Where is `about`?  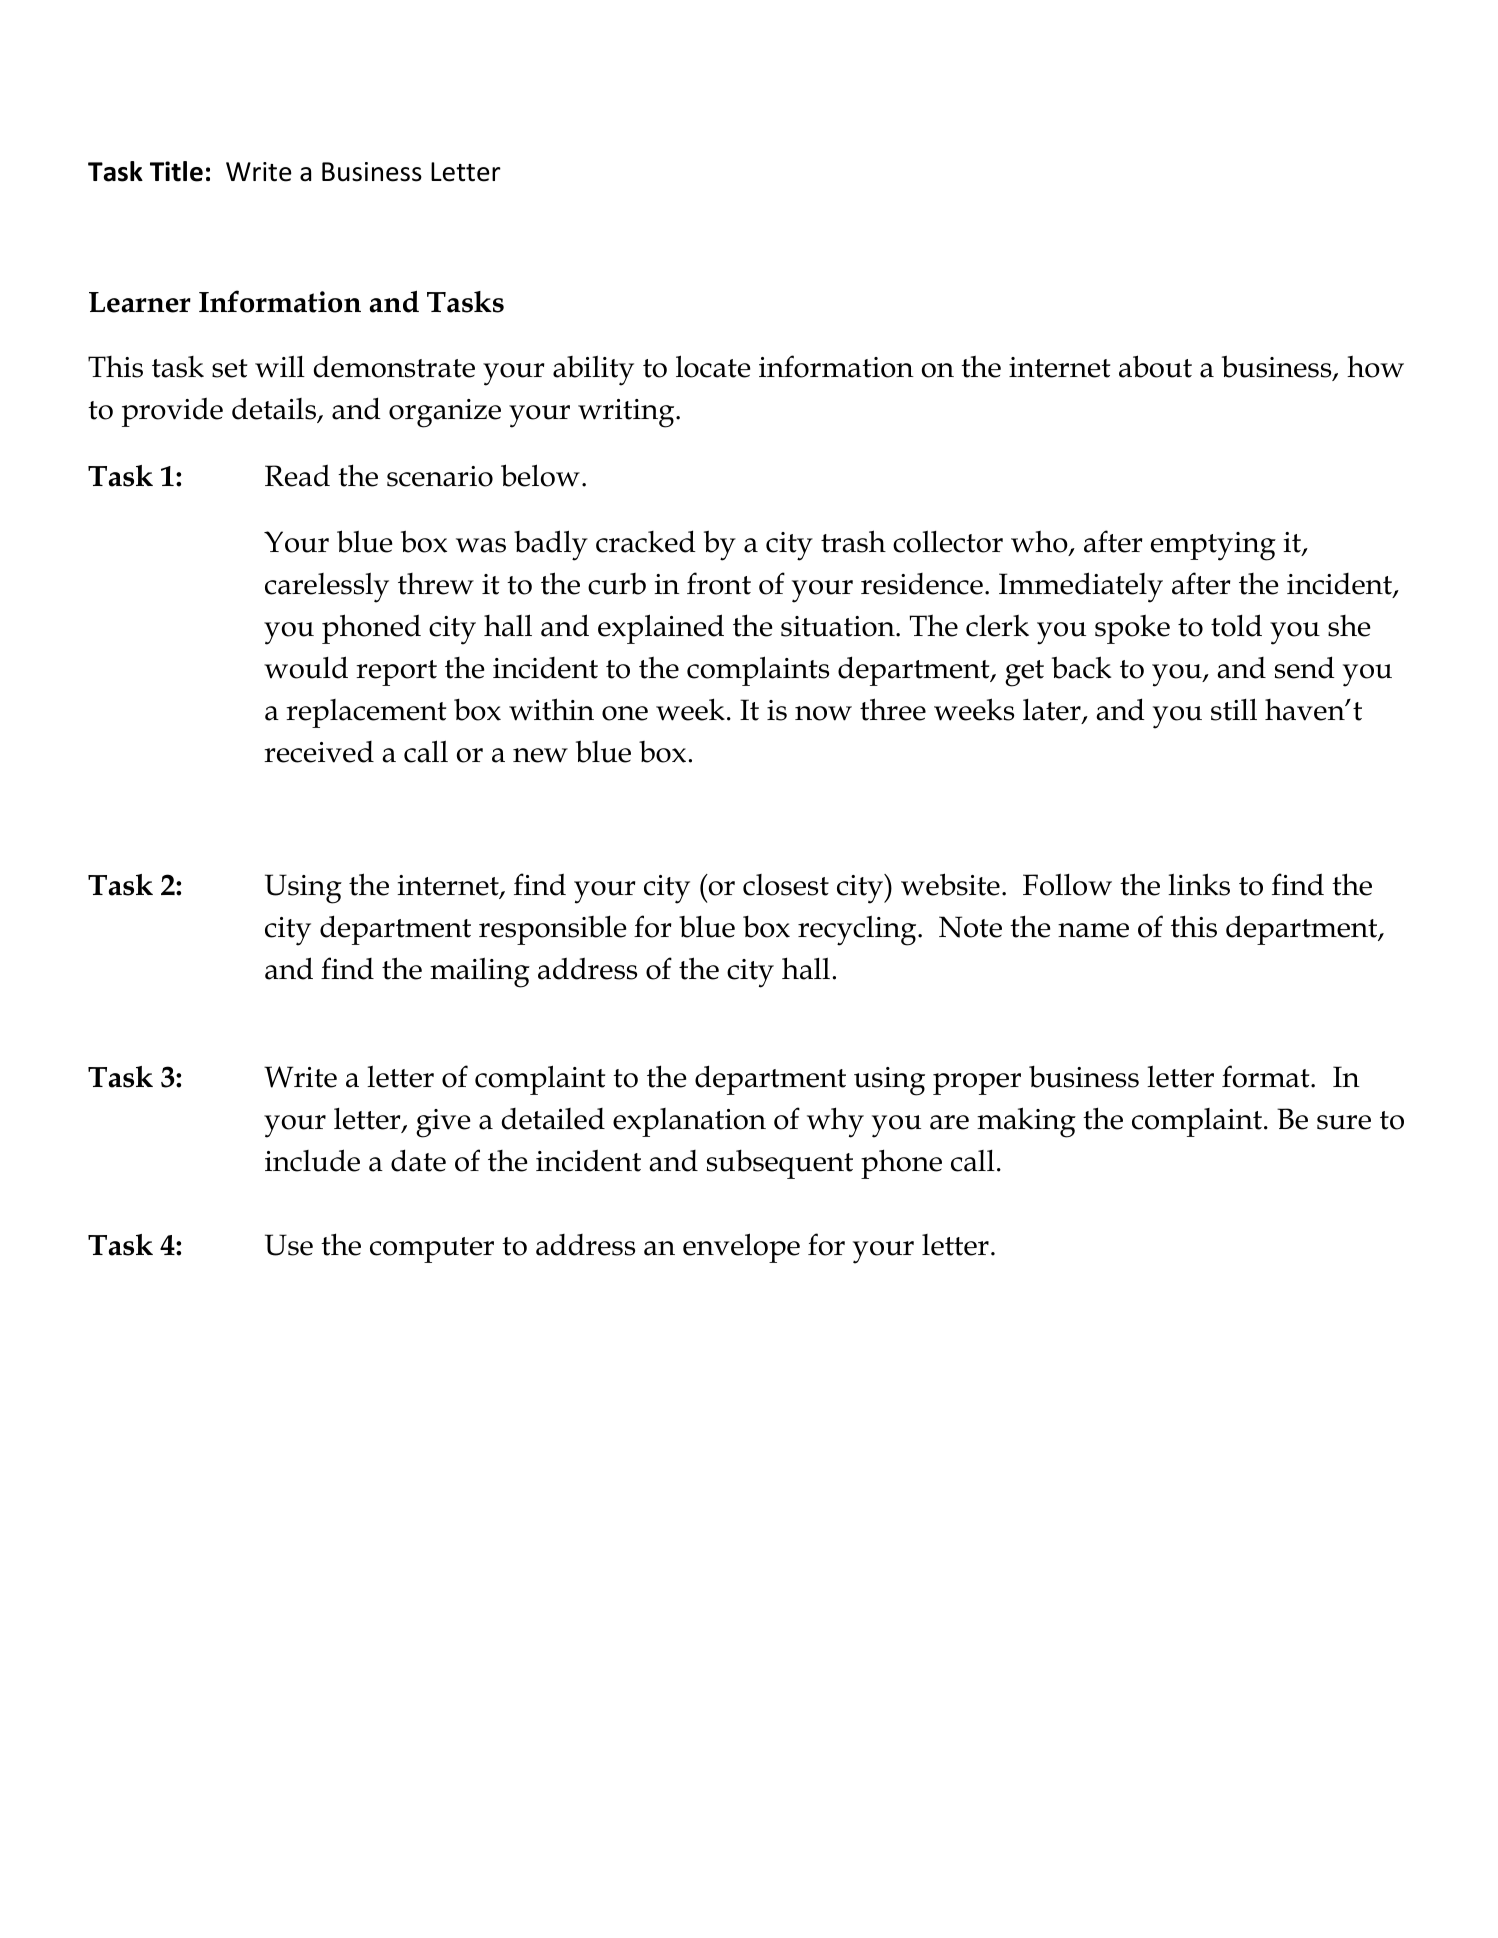 about is located at coordinates (1155, 366).
